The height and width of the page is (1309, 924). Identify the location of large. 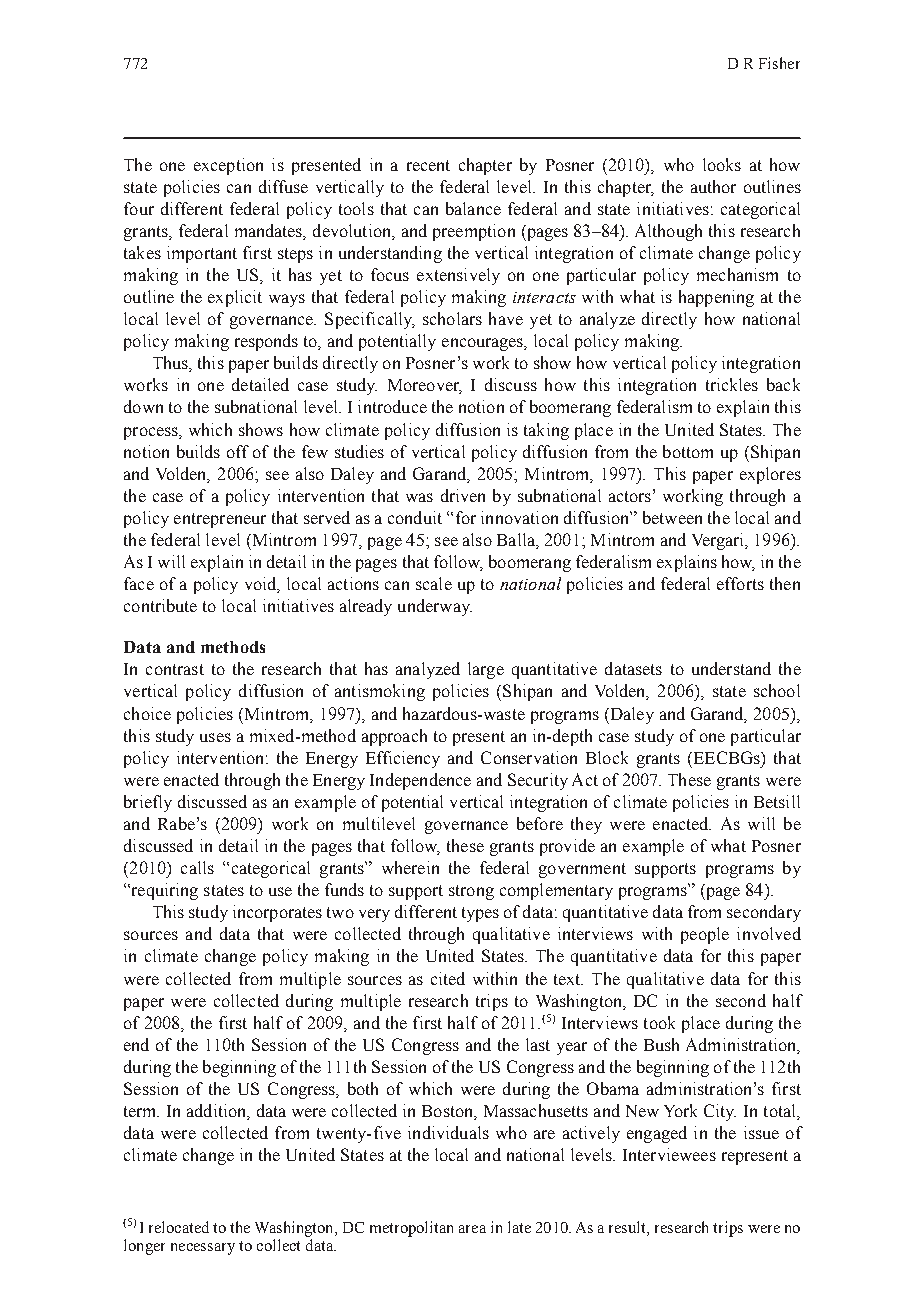
(486, 670).
